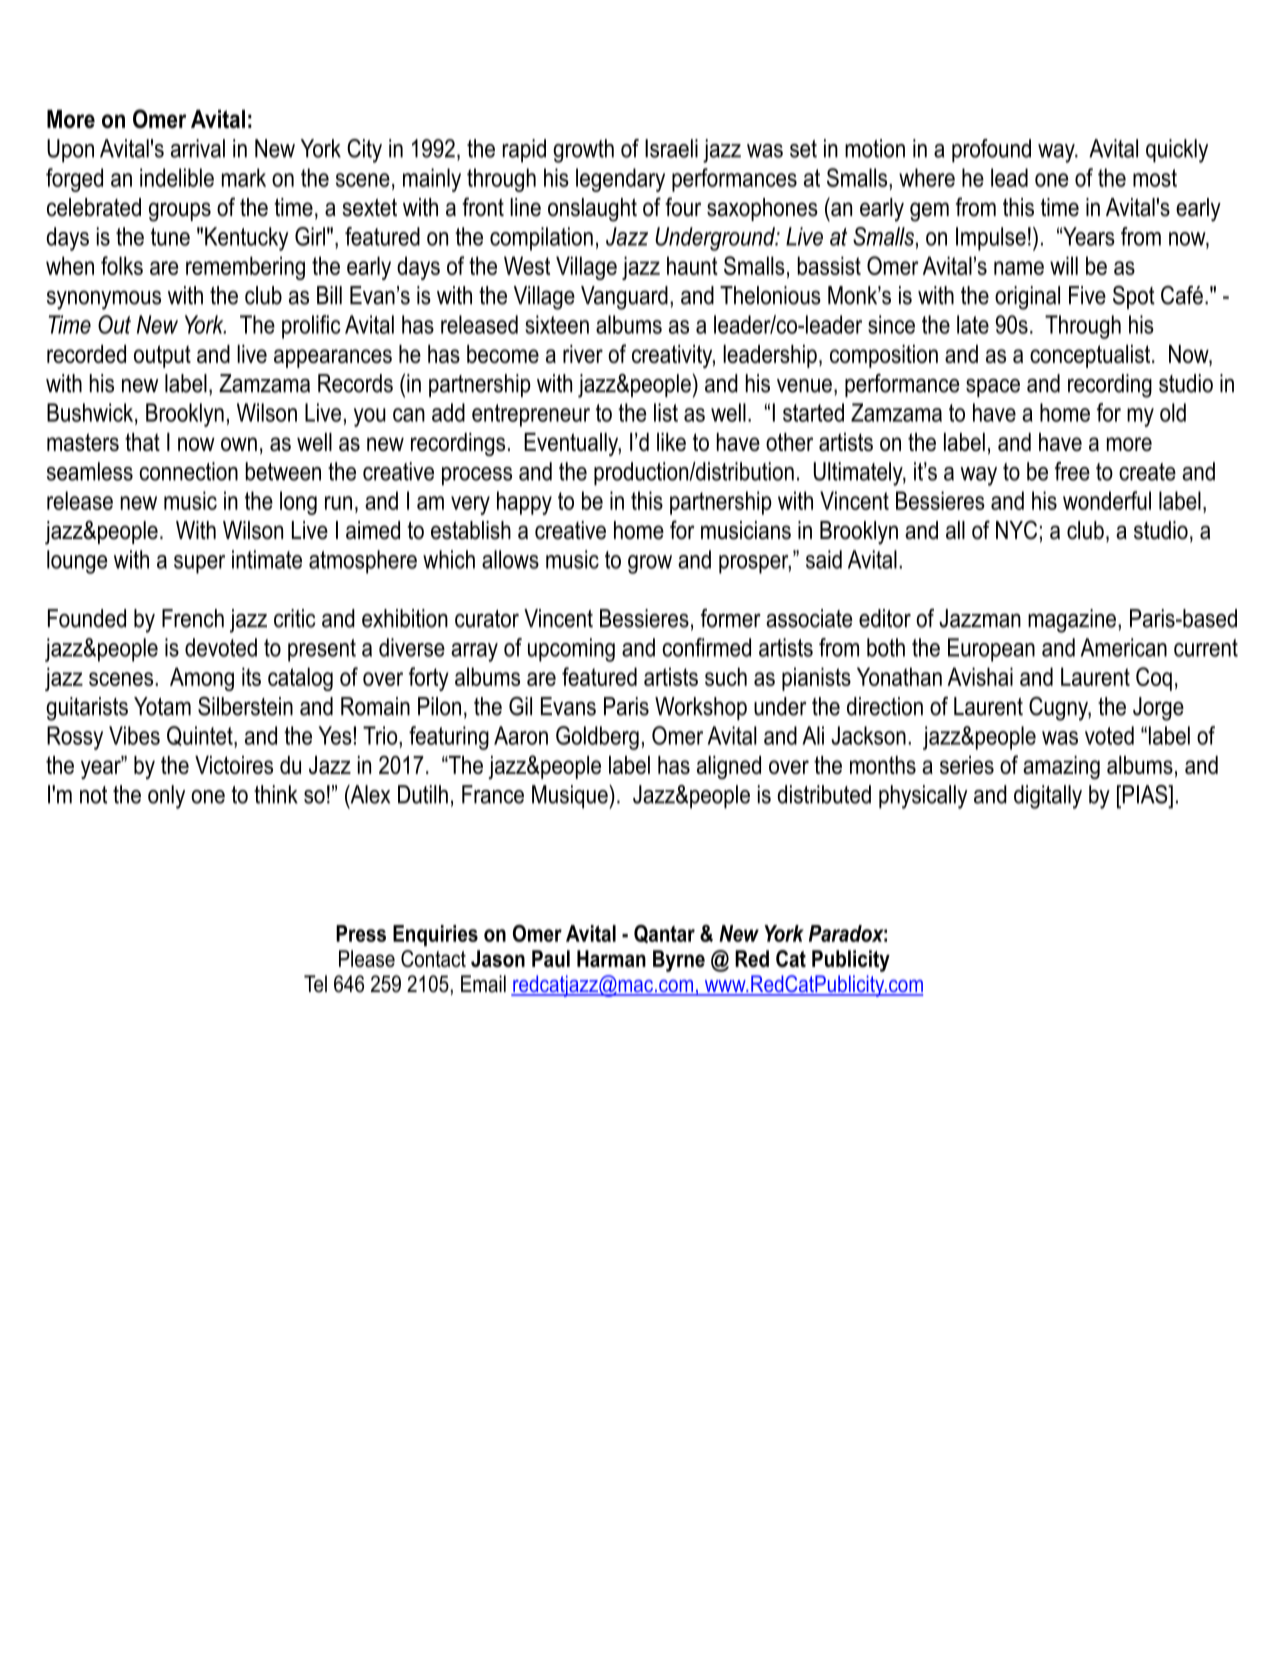 The image size is (1283, 1661). Describe the element at coordinates (524, 503) in the screenshot. I see `happy` at that location.
